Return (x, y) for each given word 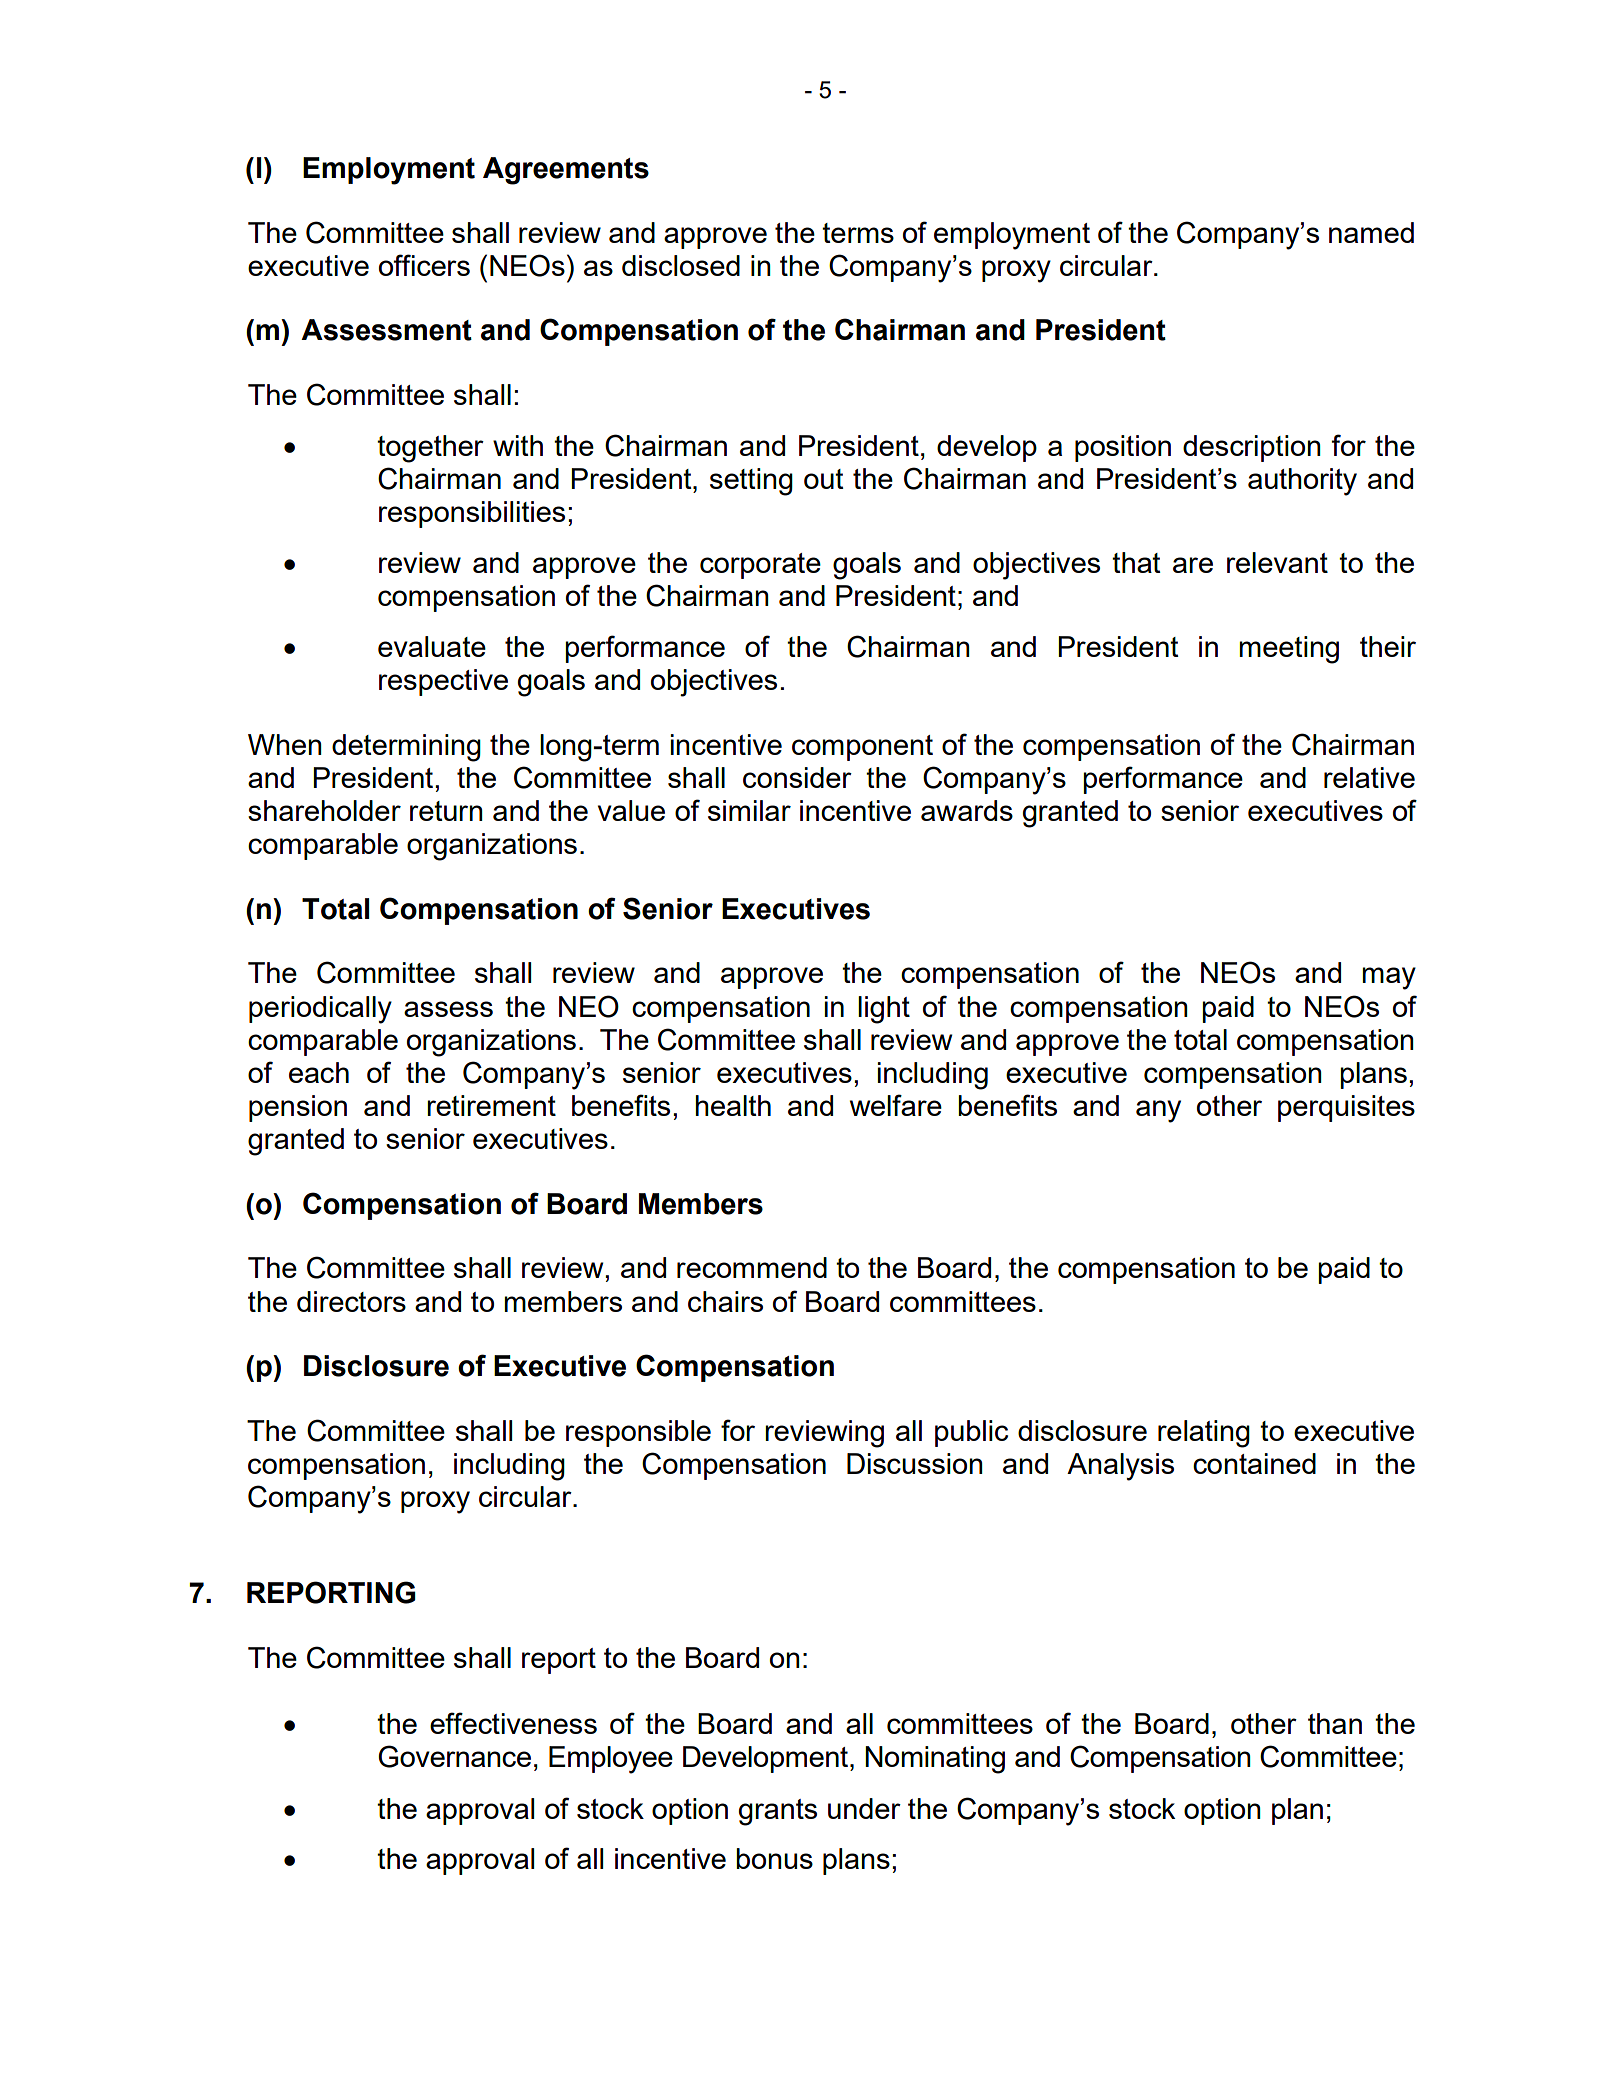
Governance (454, 1756)
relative (1369, 777)
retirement (491, 1105)
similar (749, 810)
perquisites (1346, 1108)
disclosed (681, 265)
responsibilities (472, 514)
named (1371, 232)
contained (1254, 1463)
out (824, 479)
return (446, 811)
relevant (1277, 562)
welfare (896, 1105)
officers (424, 265)
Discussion (915, 1463)
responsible (638, 1433)
